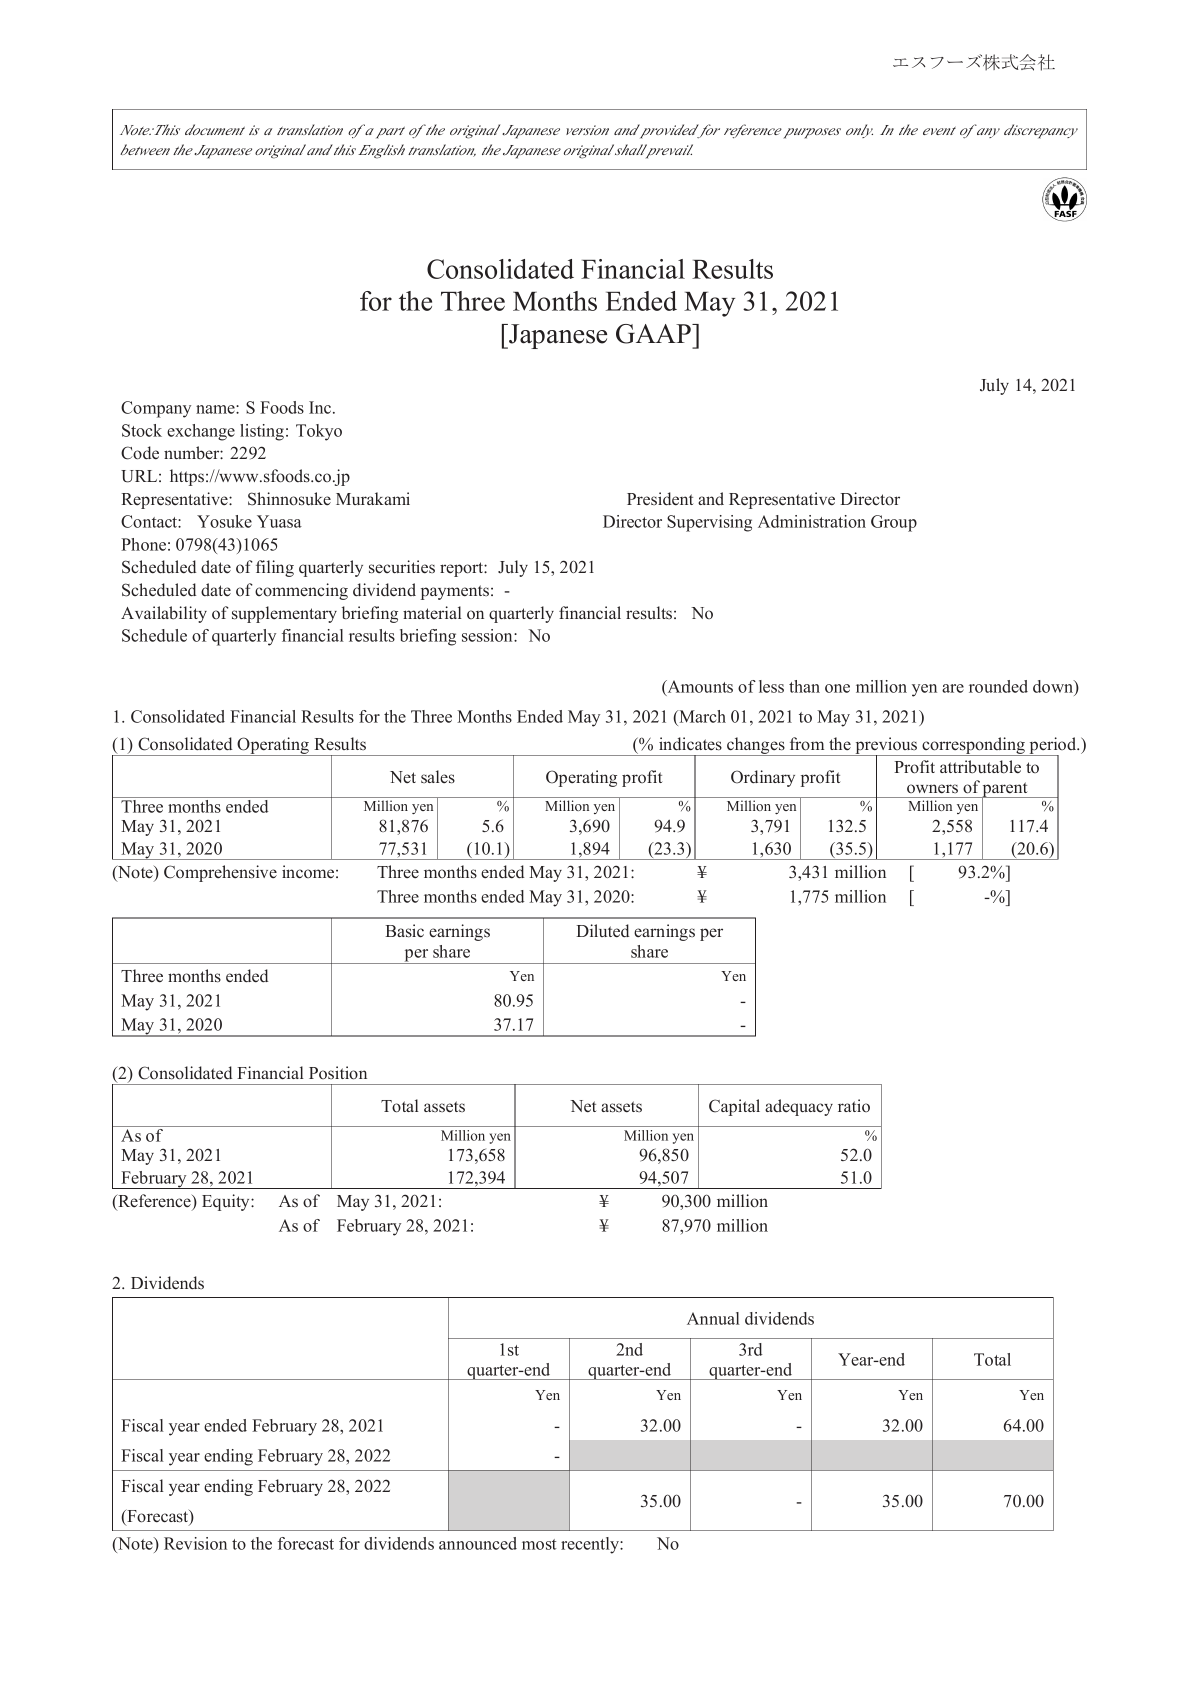  What do you see at coordinates (654, 334) in the screenshot?
I see `GAAP` at bounding box center [654, 334].
